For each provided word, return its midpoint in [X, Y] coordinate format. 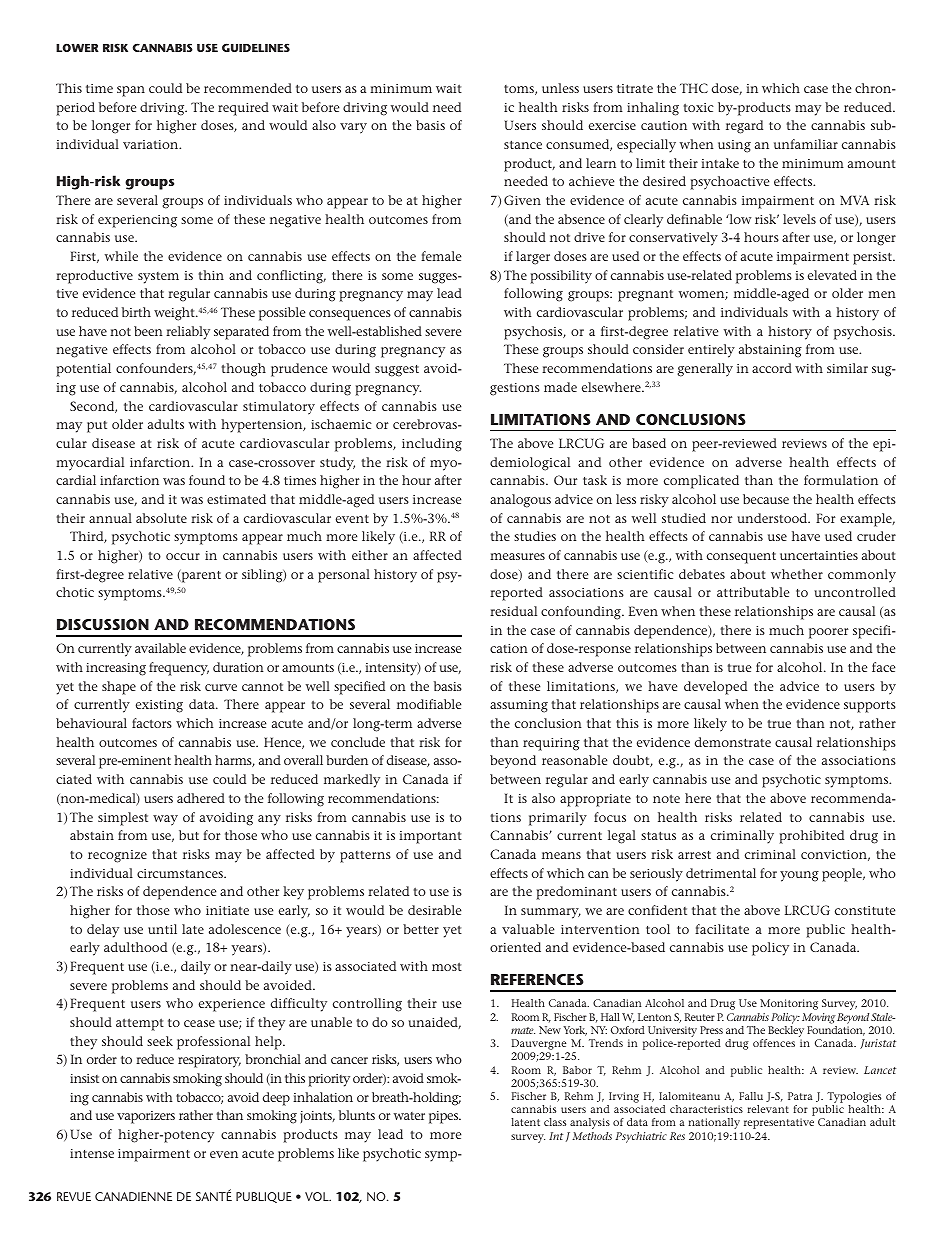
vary [353, 128]
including [432, 445]
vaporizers [146, 1117]
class [555, 1122]
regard [744, 127]
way [165, 820]
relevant [768, 1109]
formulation [841, 480]
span [131, 91]
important [430, 837]
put [97, 427]
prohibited [811, 837]
